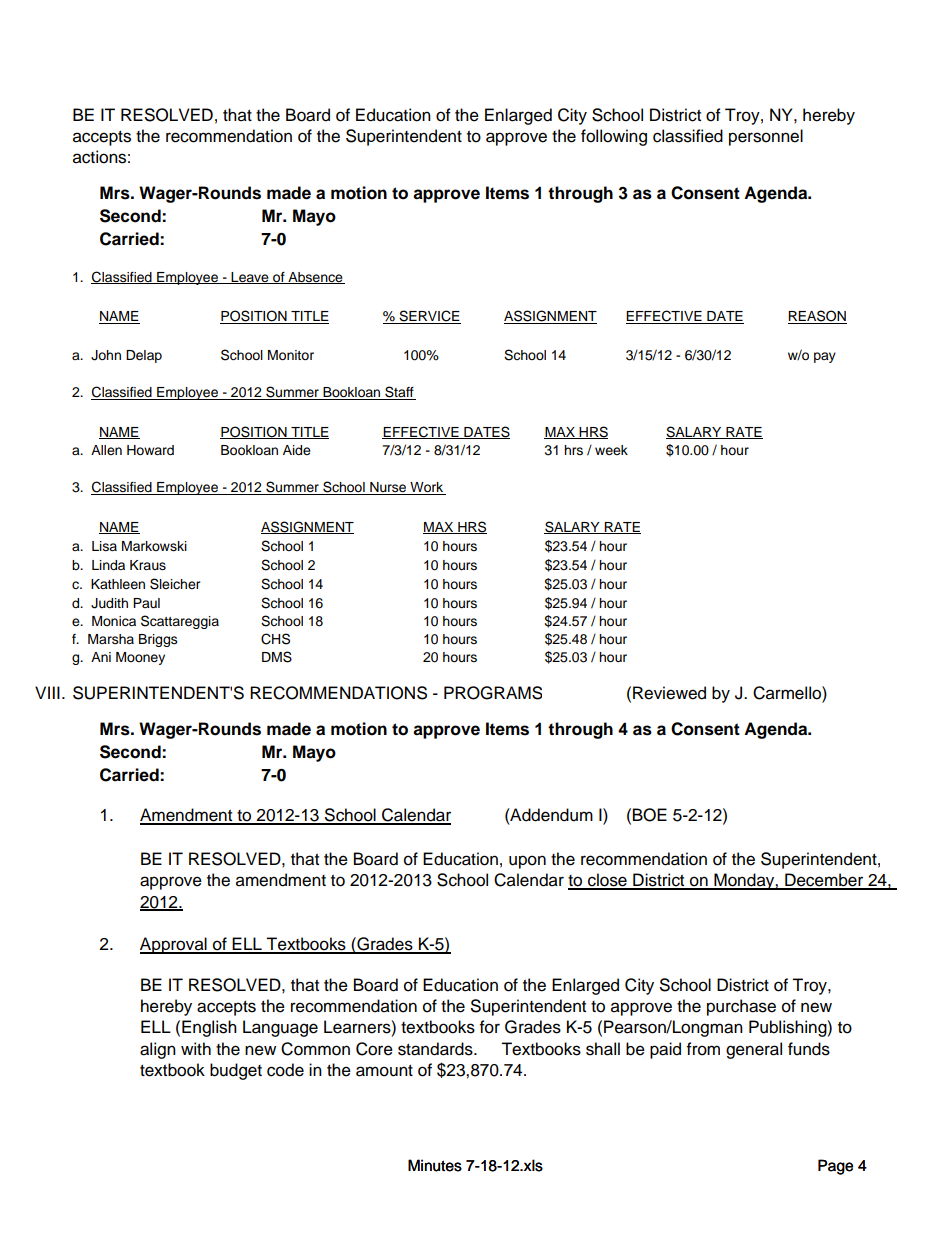 This page has width=952, height=1233. Describe the element at coordinates (140, 658) in the page. I see `Mooney` at that location.
